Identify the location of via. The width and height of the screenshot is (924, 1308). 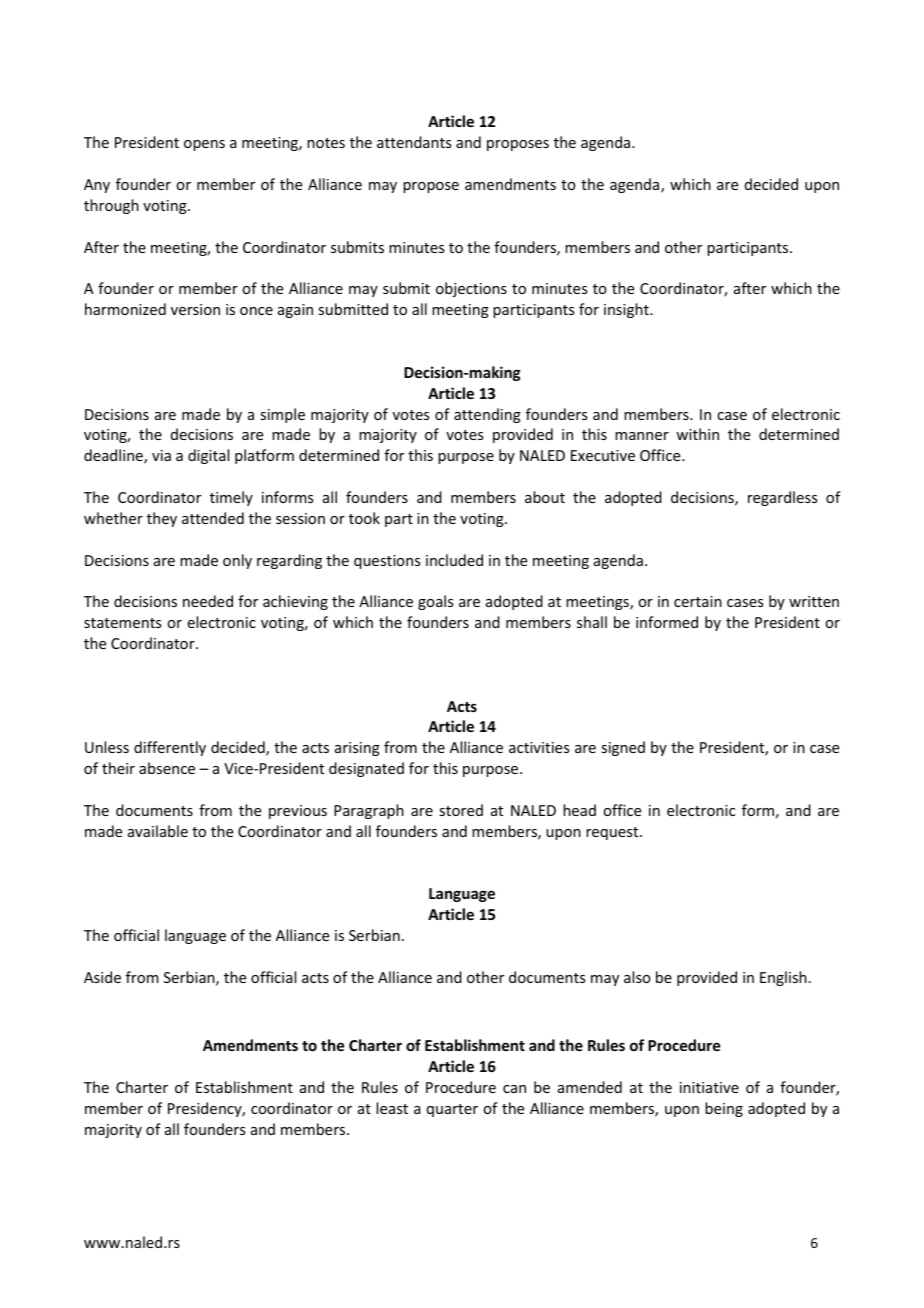
(161, 455).
